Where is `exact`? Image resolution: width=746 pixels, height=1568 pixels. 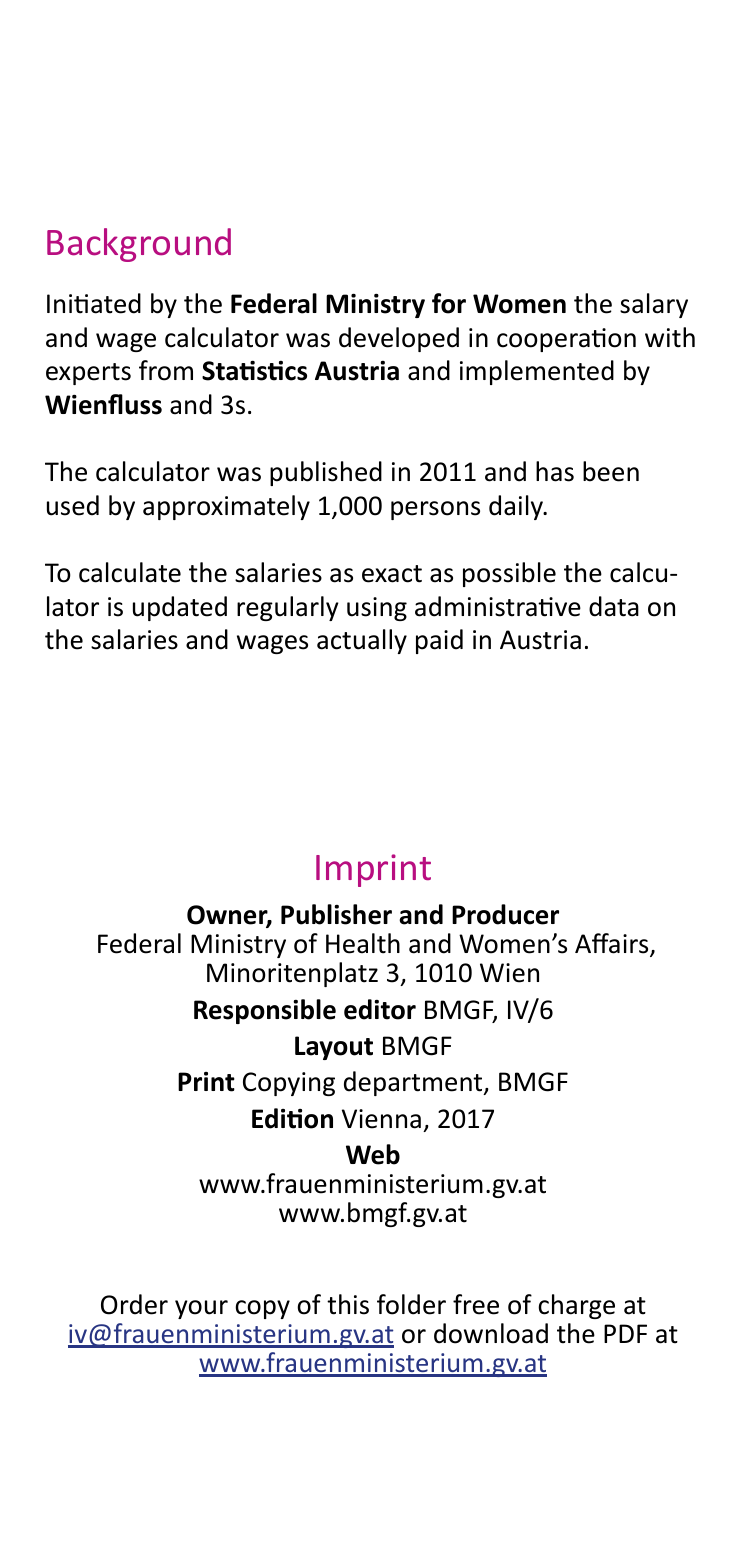 exact is located at coordinates (392, 574).
